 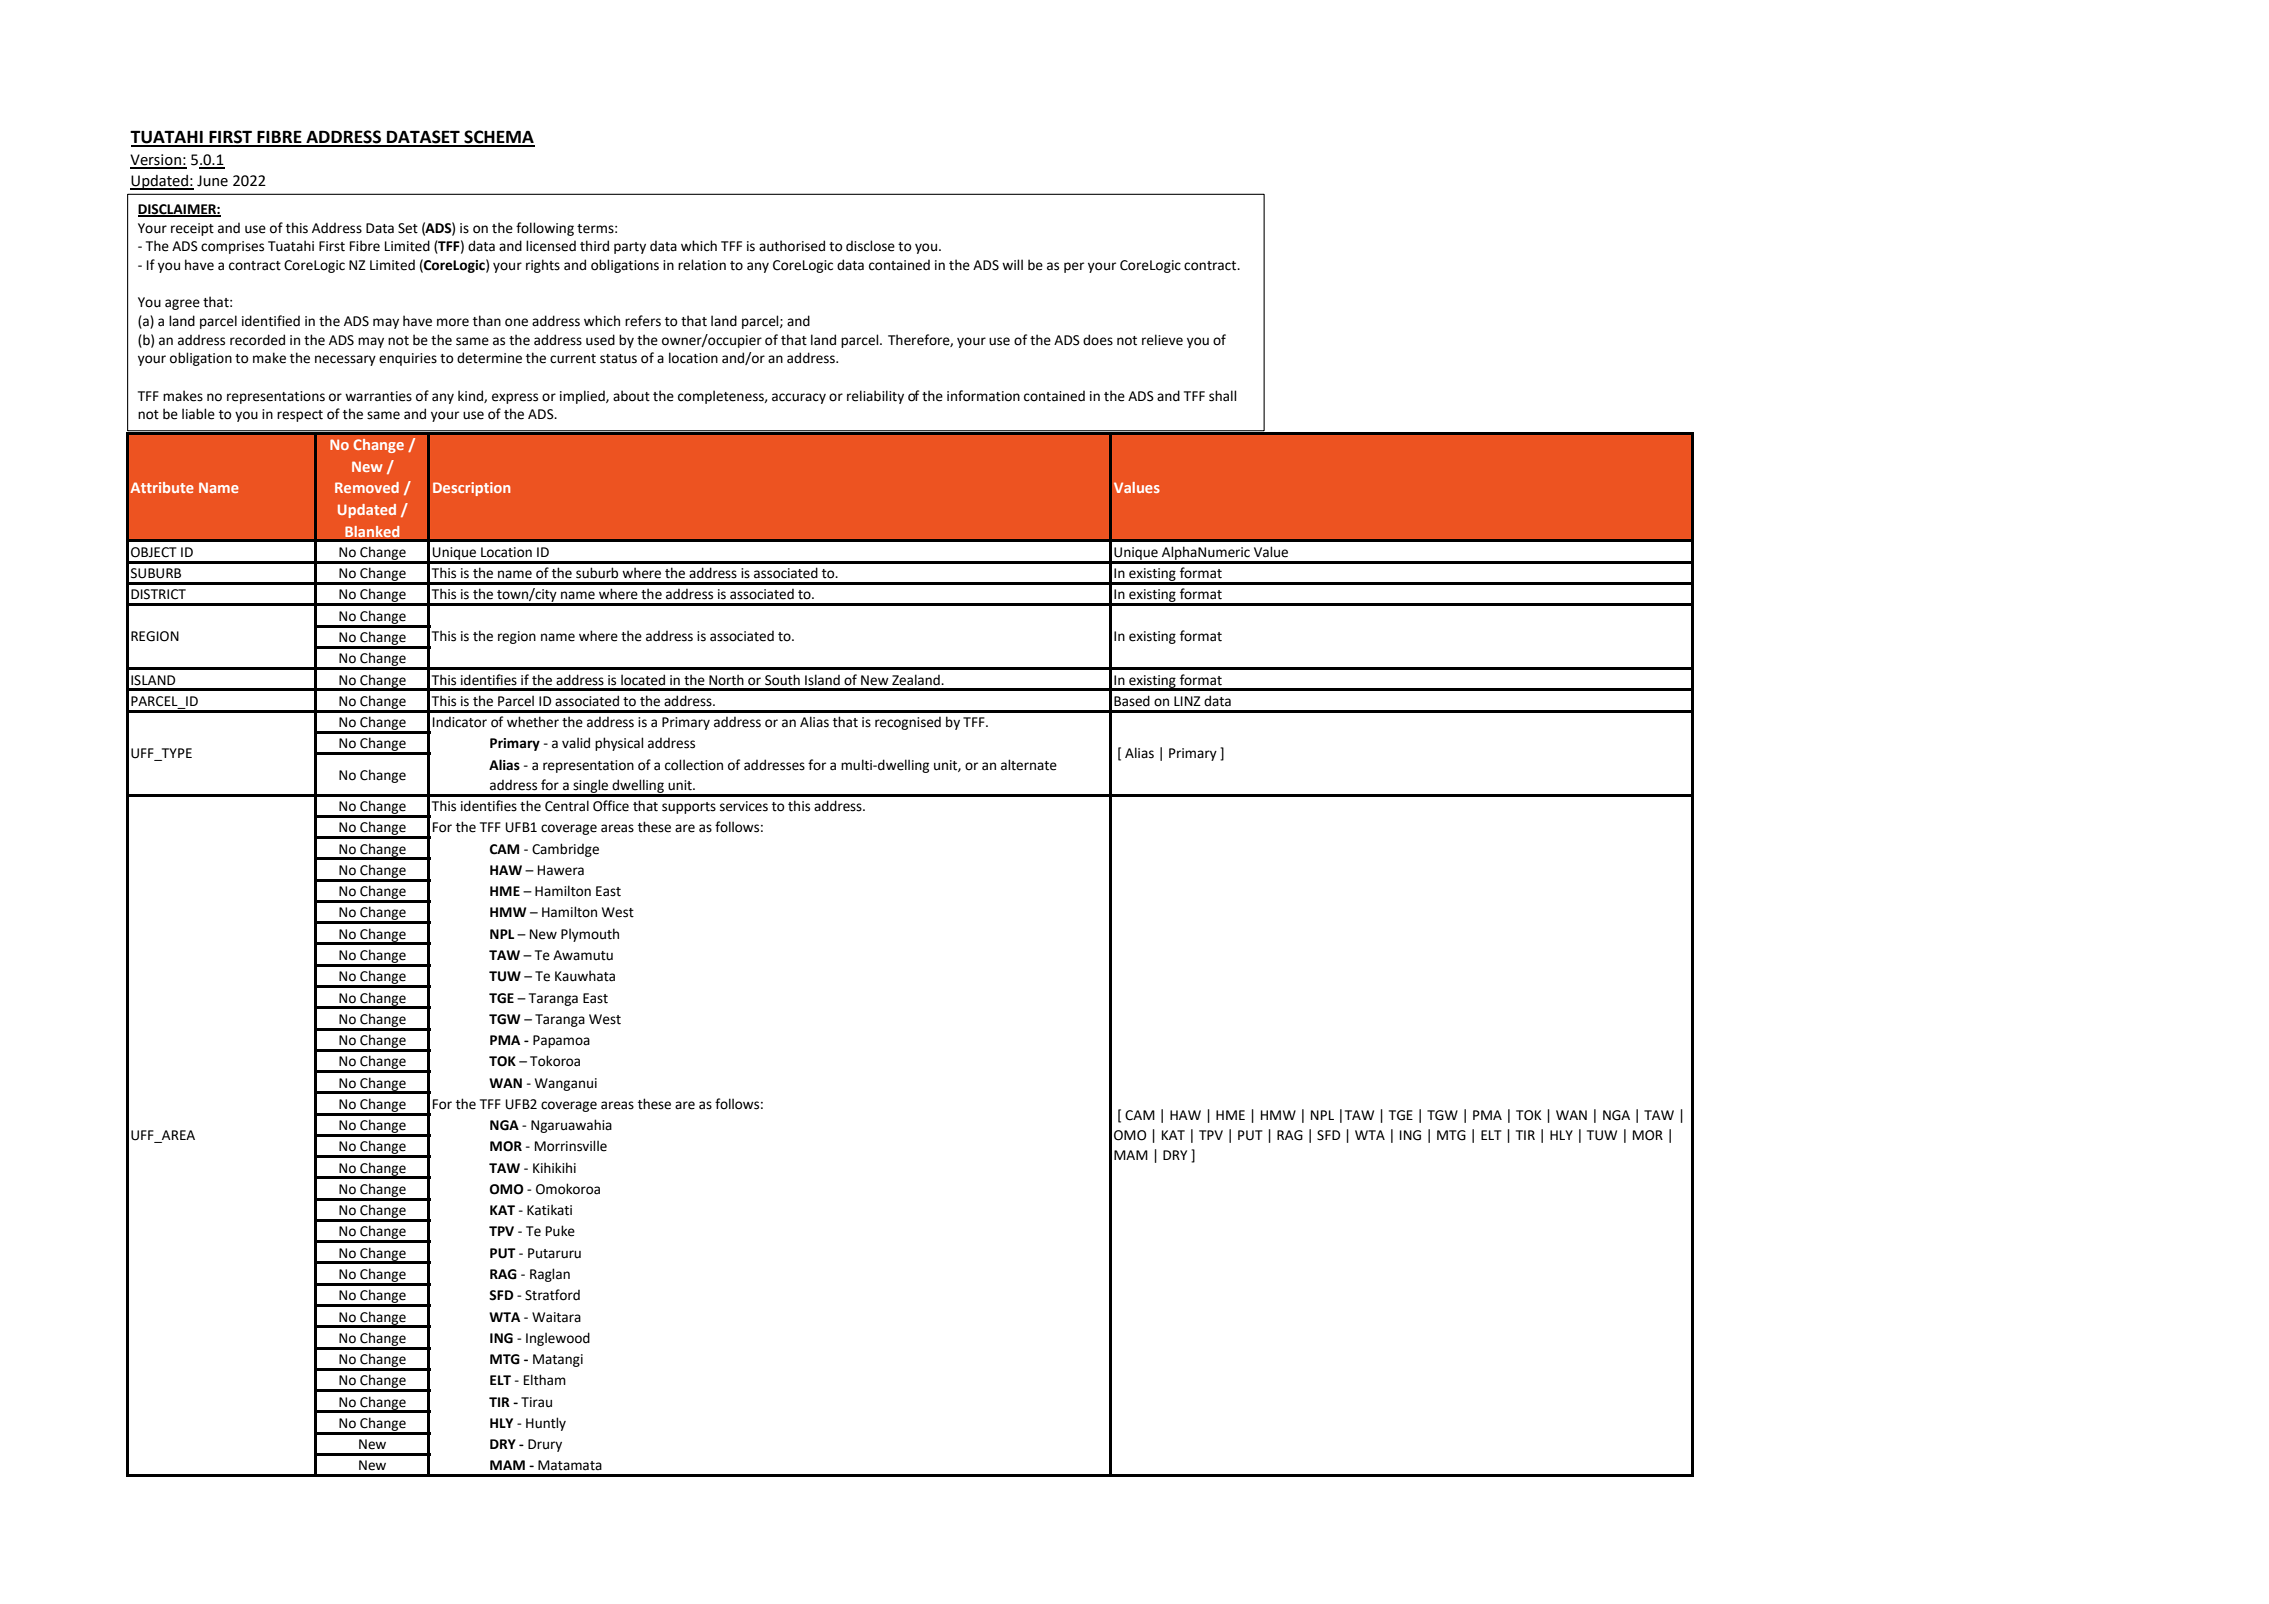 I want to click on alternate, so click(x=1029, y=765).
